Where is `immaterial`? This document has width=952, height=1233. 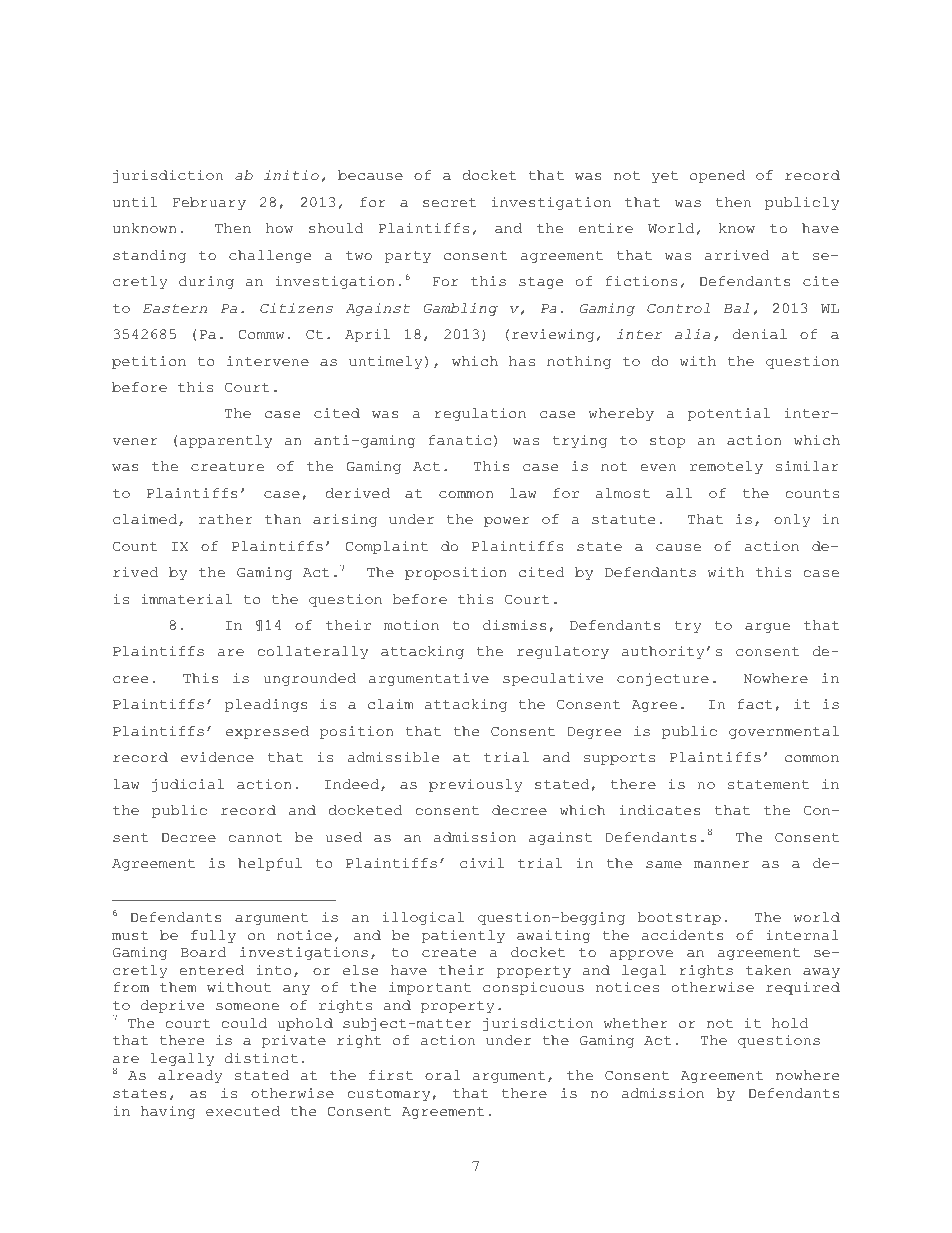 immaterial is located at coordinates (186, 599).
